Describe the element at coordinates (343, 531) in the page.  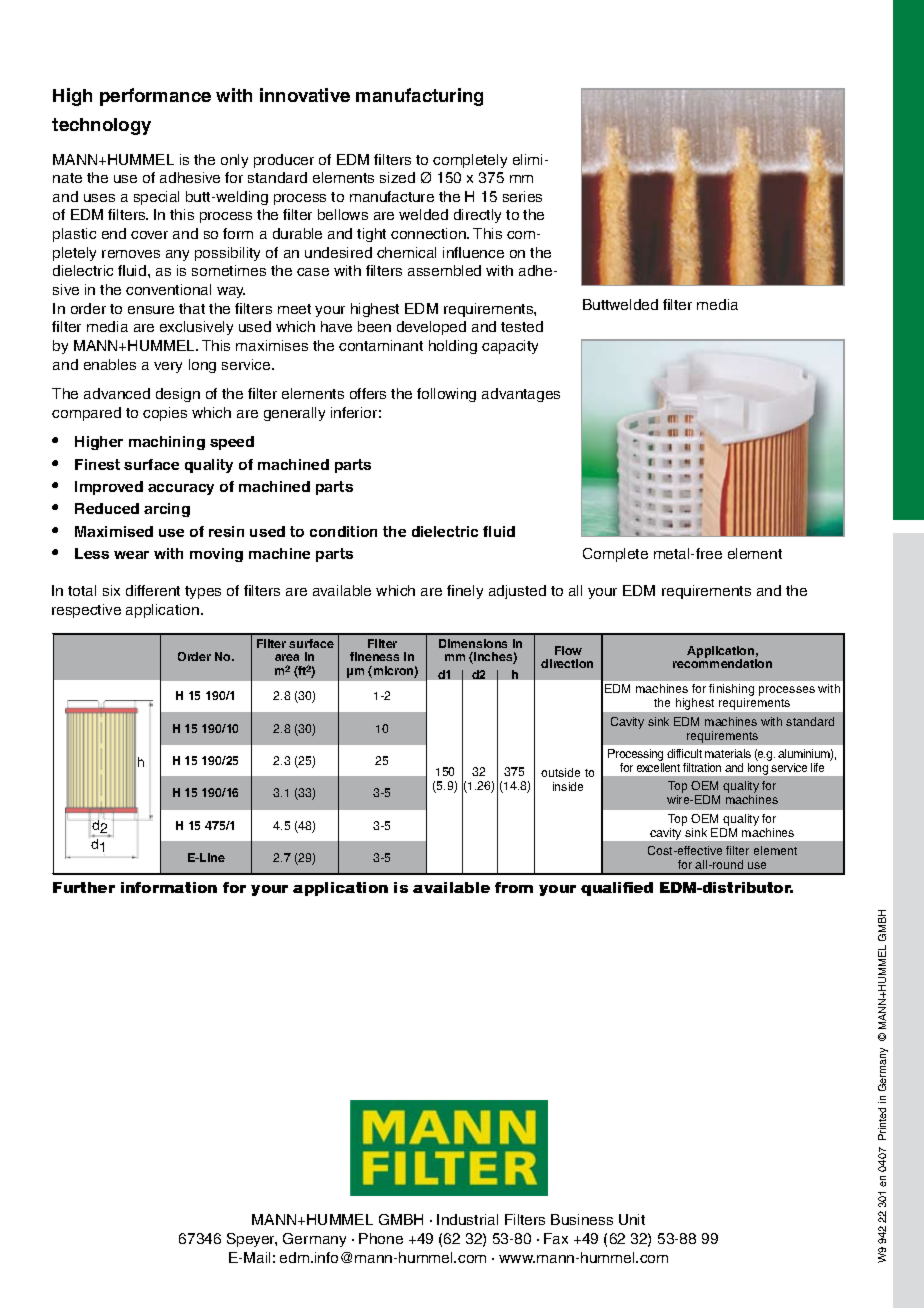
I see `condition` at that location.
